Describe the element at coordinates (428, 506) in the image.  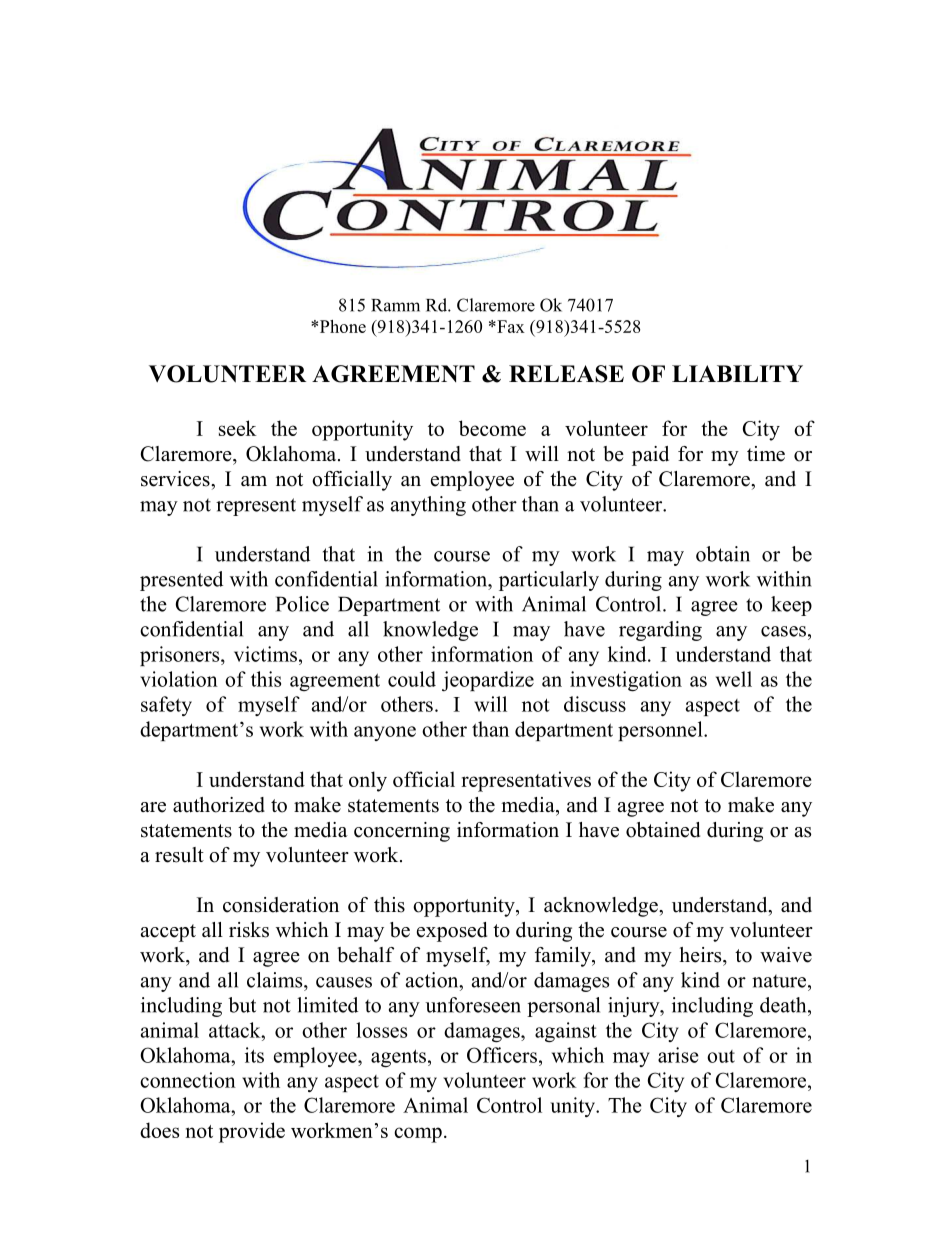
I see `anything` at that location.
